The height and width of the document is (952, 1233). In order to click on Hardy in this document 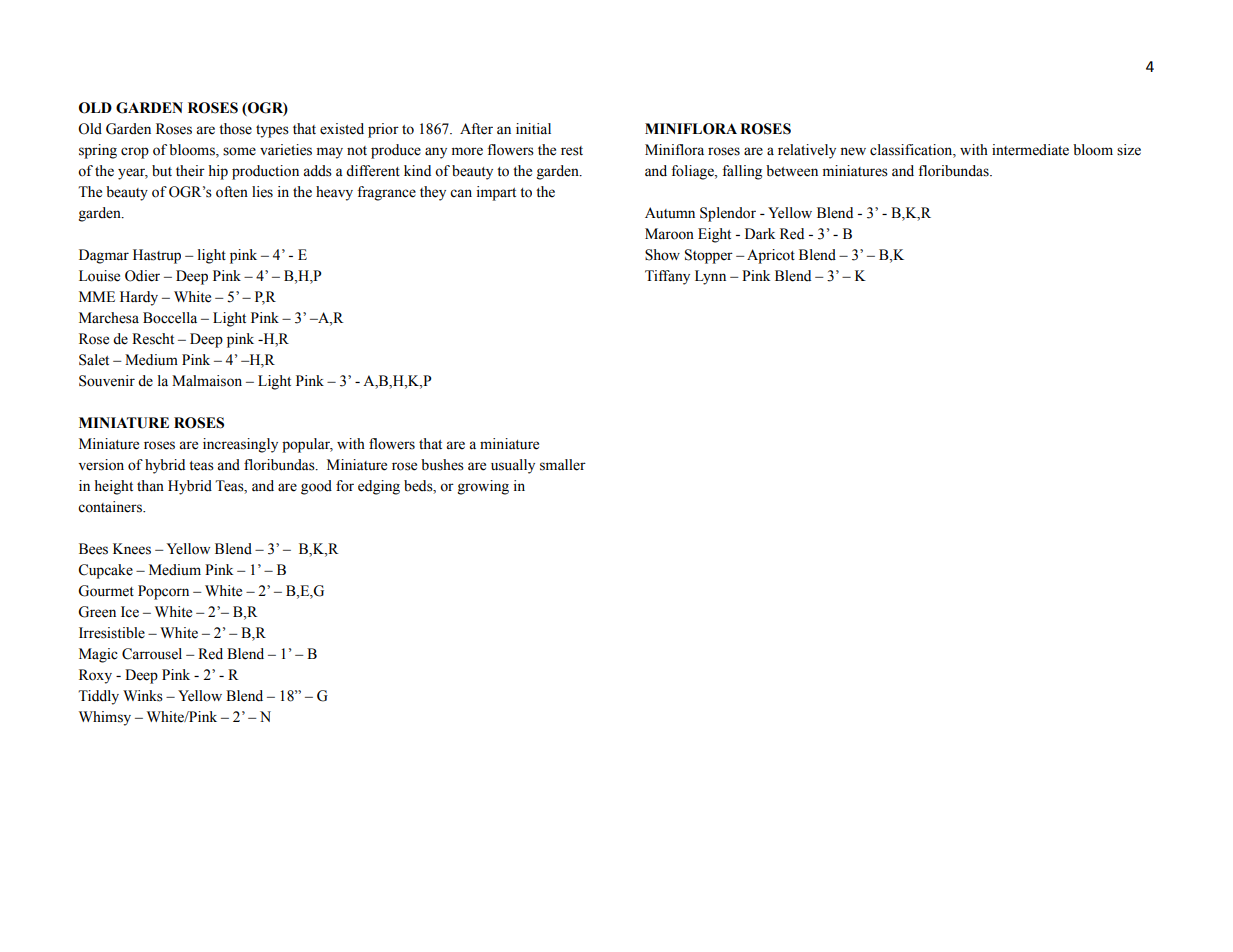, I will do `click(139, 298)`.
